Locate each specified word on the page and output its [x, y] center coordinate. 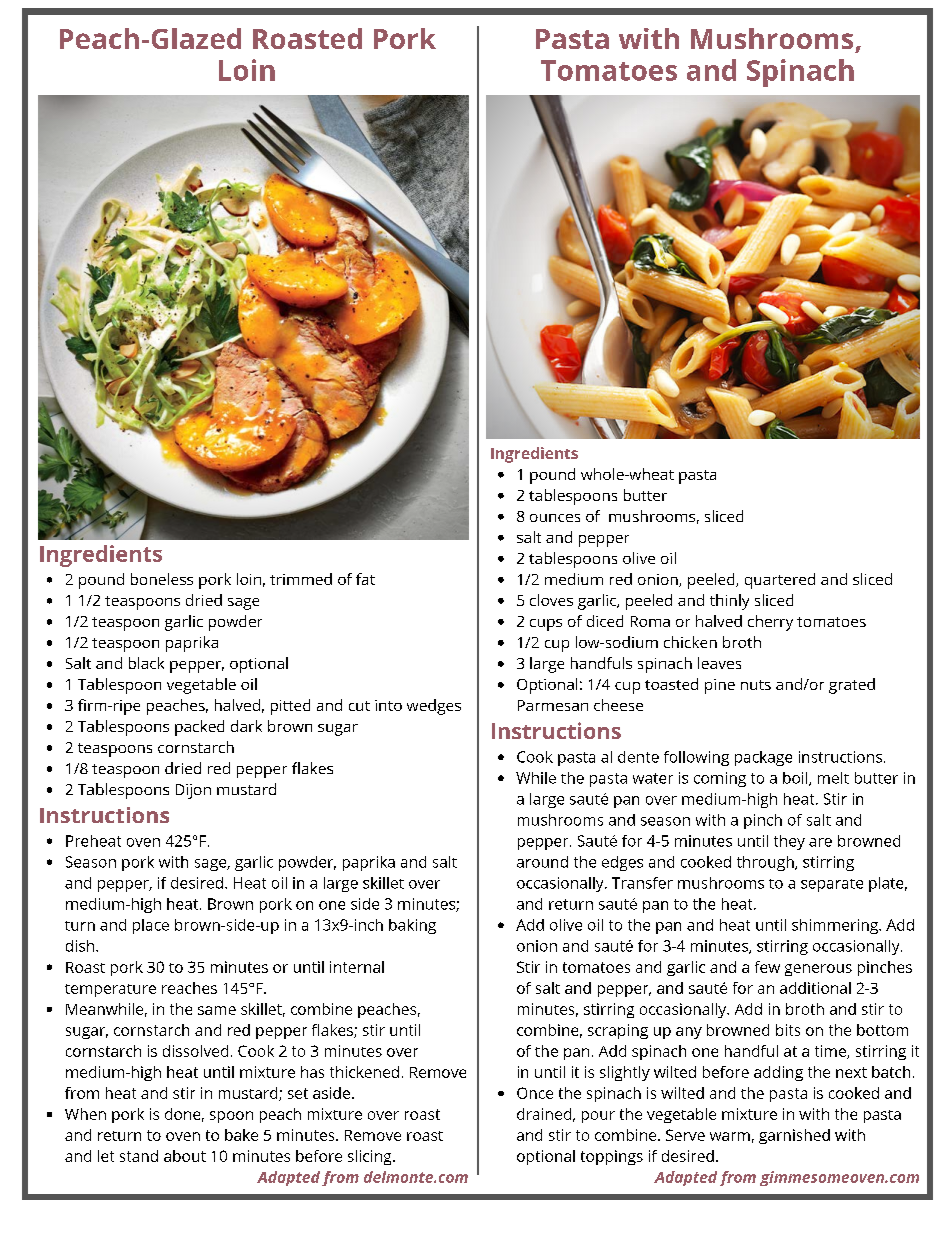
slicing [371, 1157]
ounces [555, 518]
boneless [162, 579]
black [146, 663]
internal [357, 967]
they [789, 842]
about [185, 1156]
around [542, 862]
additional [815, 988]
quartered [780, 581]
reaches [189, 988]
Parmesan [553, 705]
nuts [756, 685]
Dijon [193, 791]
